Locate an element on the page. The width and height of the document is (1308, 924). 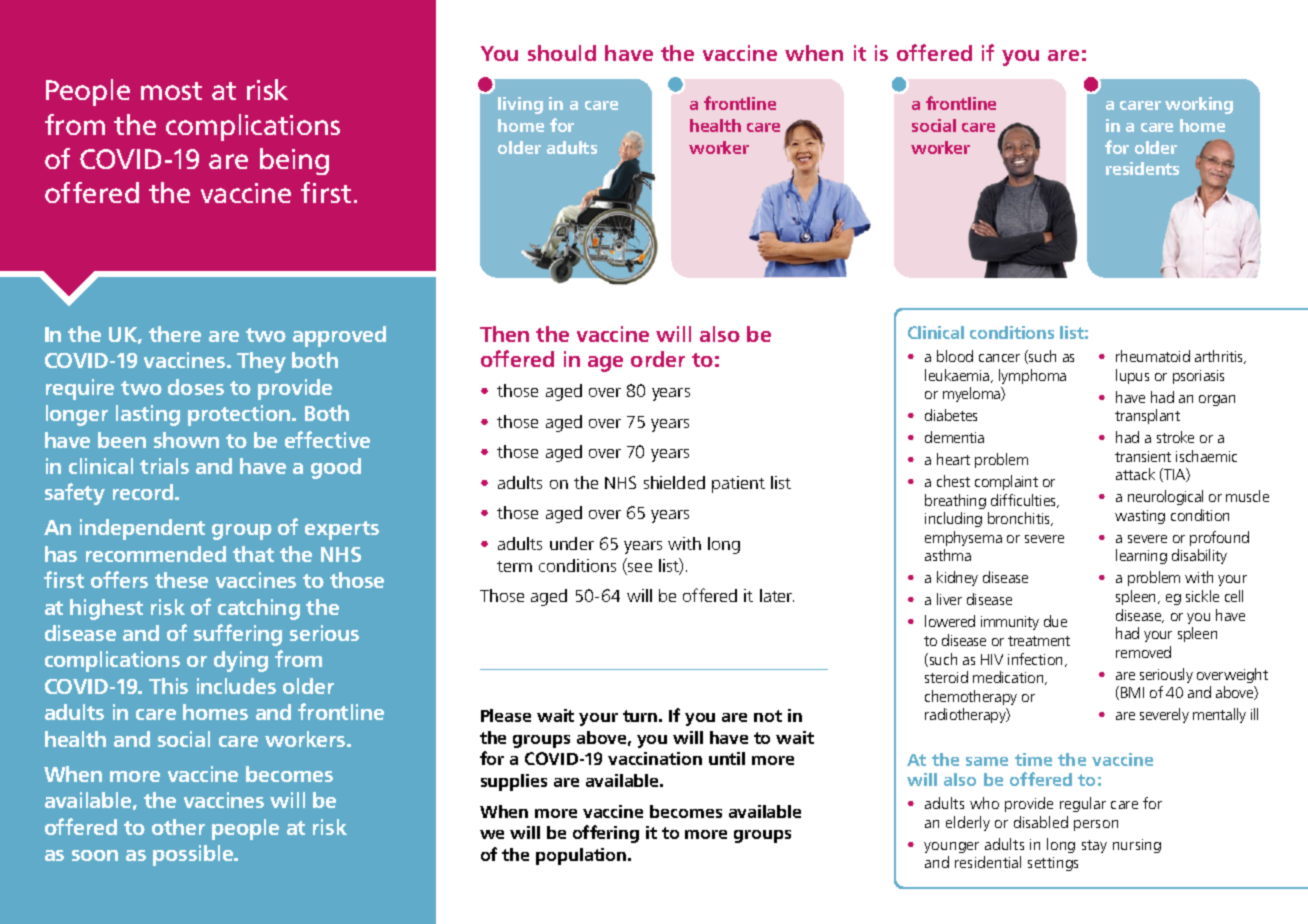
rheumatoid is located at coordinates (1153, 356).
